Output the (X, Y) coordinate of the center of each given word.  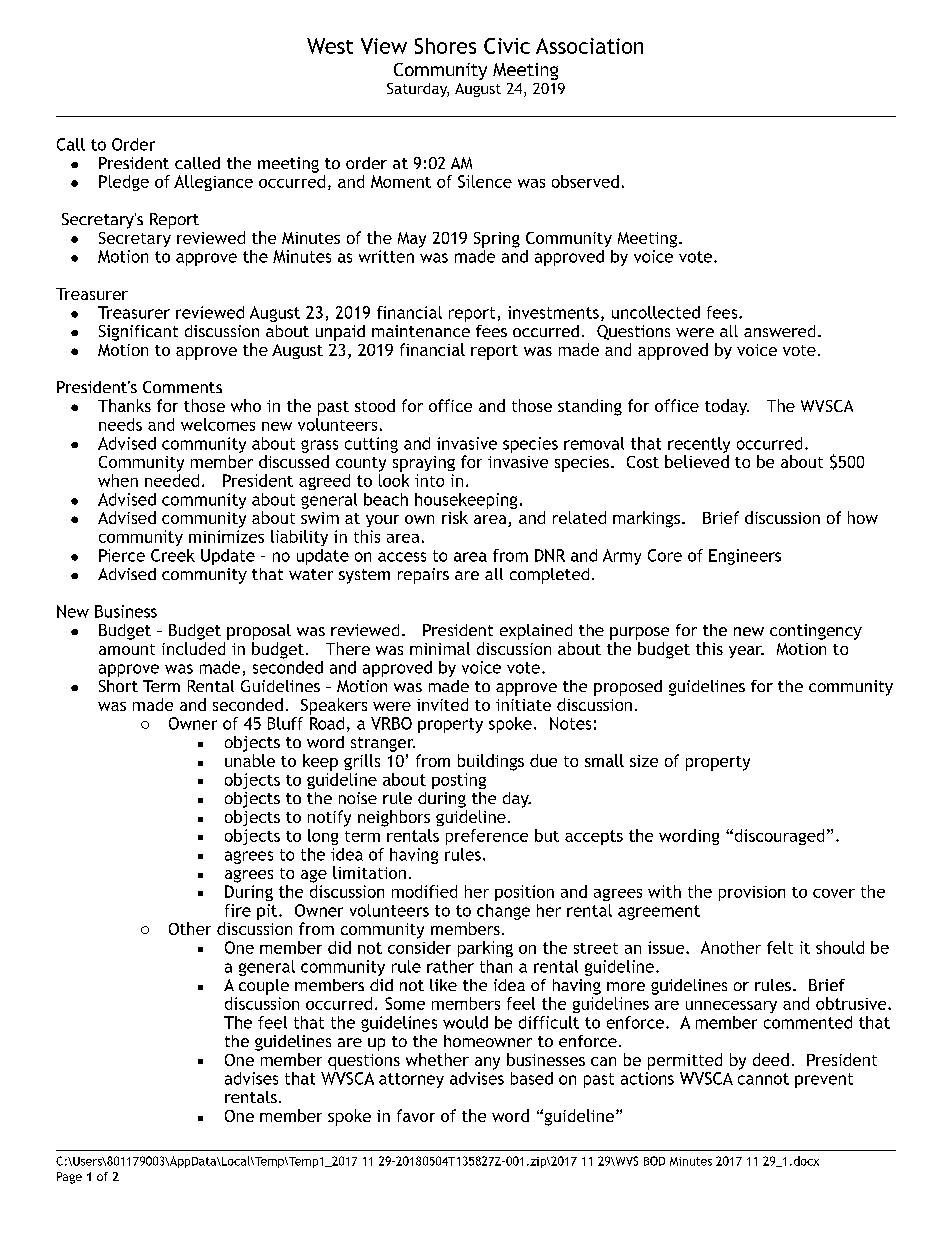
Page (69, 1178)
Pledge (124, 183)
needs (120, 424)
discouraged (778, 837)
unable (250, 760)
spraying (424, 464)
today (727, 407)
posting (459, 781)
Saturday (418, 90)
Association (589, 46)
